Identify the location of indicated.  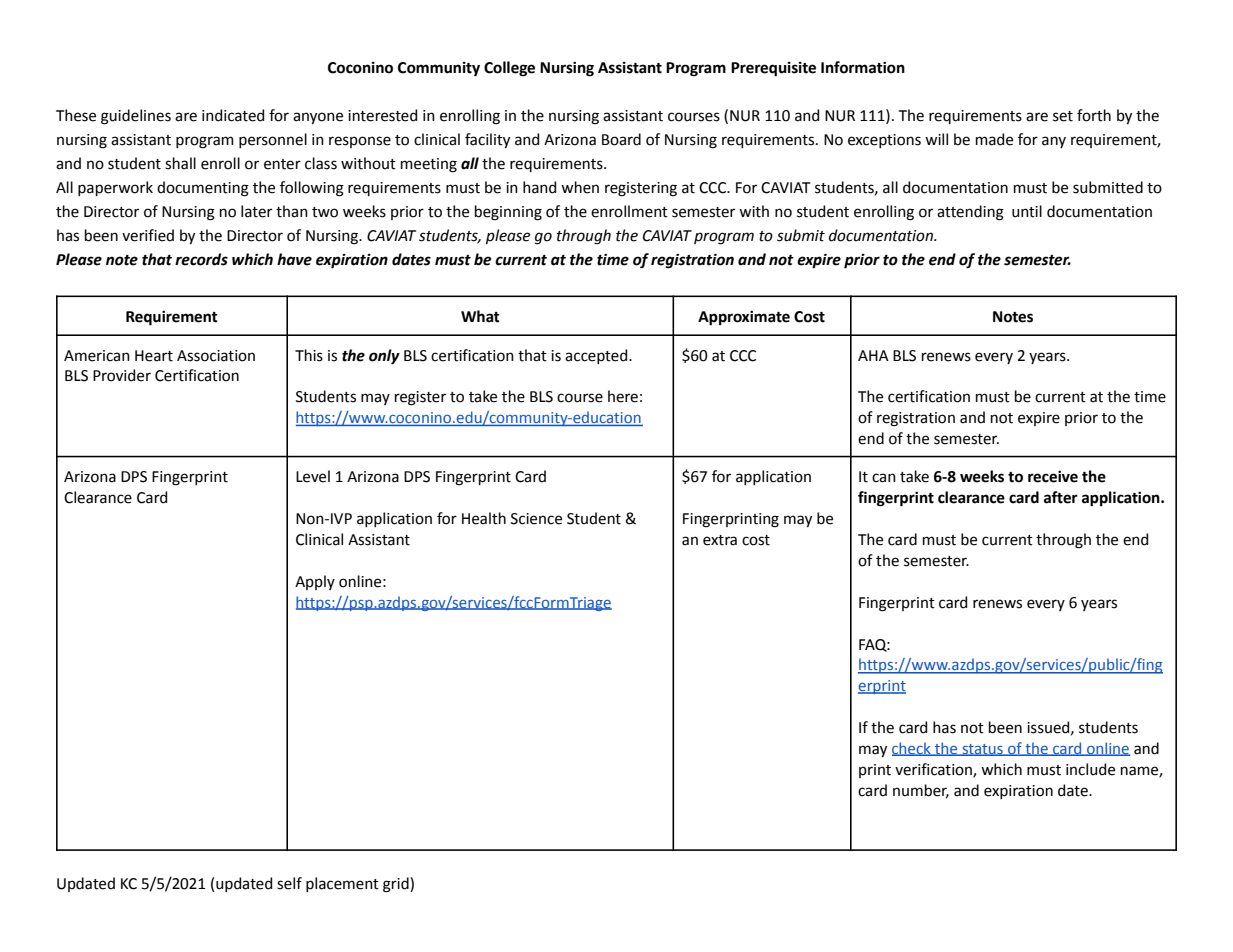
(233, 115).
